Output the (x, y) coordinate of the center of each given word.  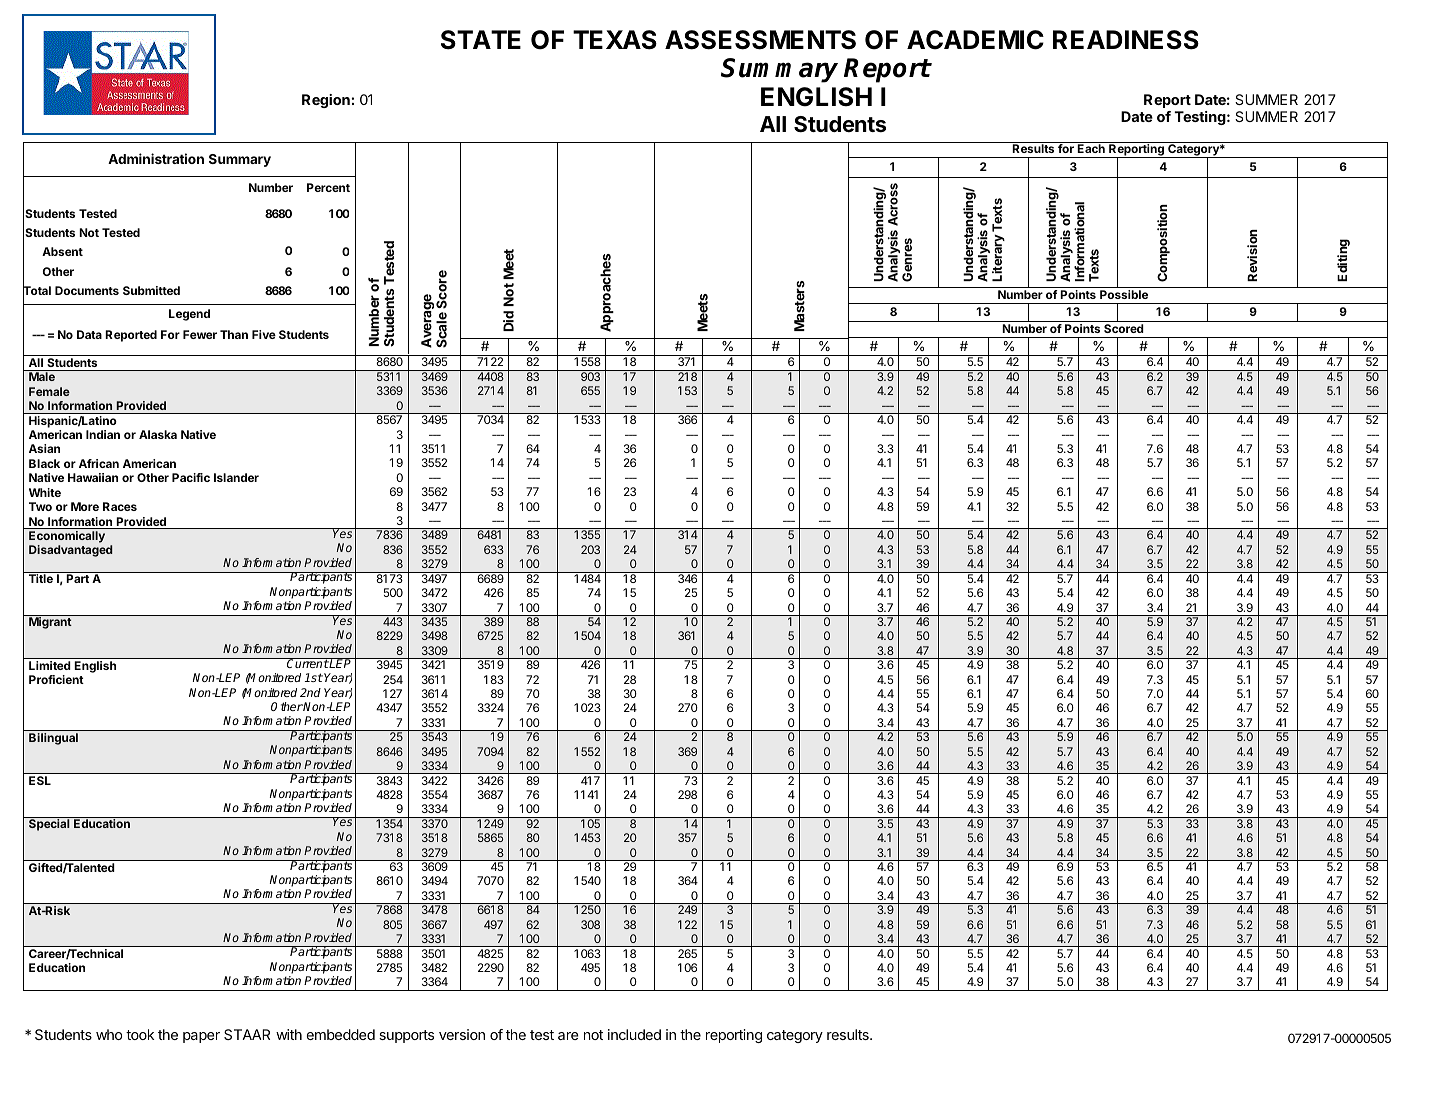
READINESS (1126, 40)
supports (406, 1036)
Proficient (56, 679)
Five (264, 334)
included (634, 1034)
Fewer (200, 334)
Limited (49, 665)
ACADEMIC (975, 40)
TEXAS (615, 40)
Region (326, 101)
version (462, 1034)
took (140, 1034)
